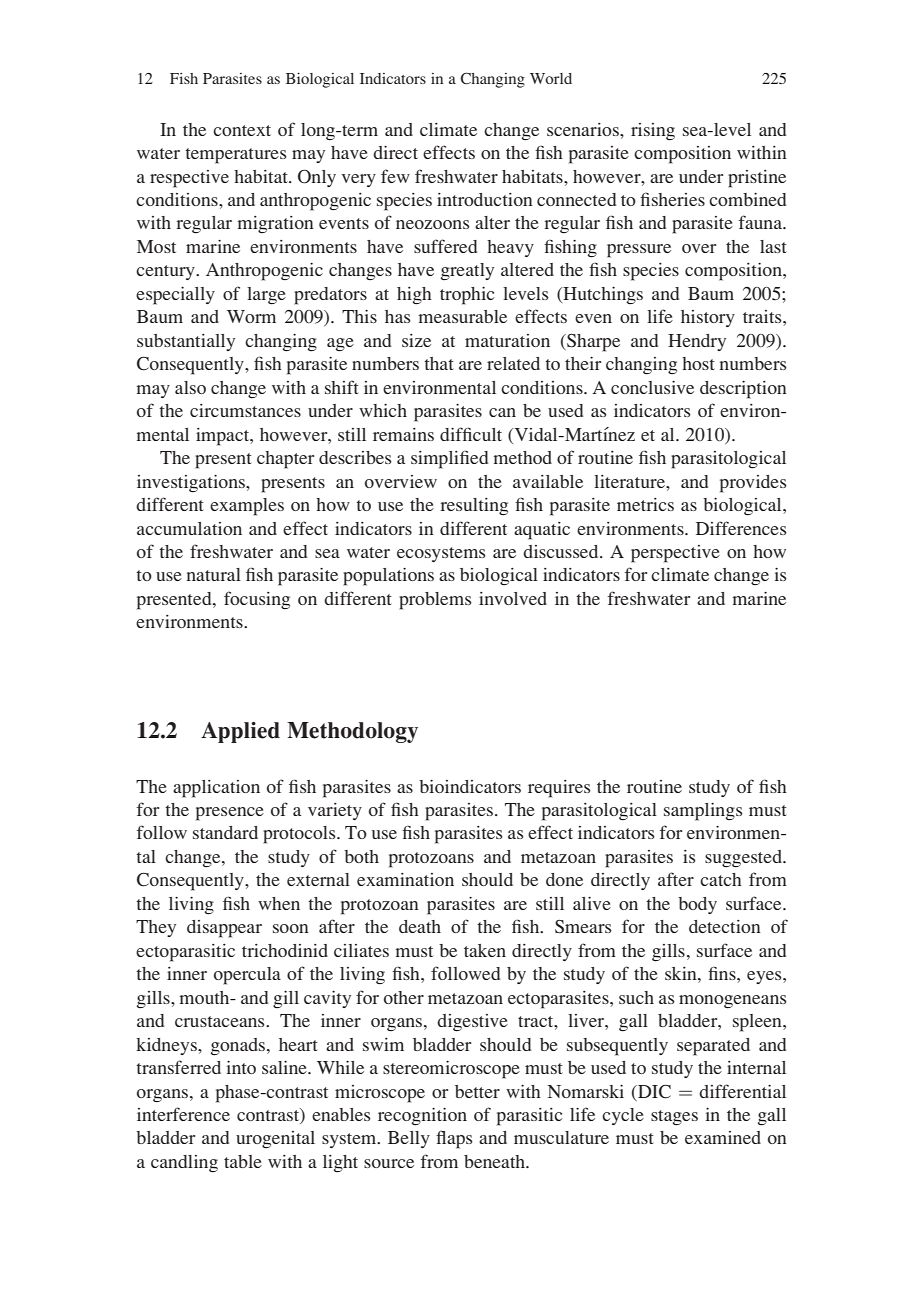 The image size is (924, 1308). Describe the element at coordinates (723, 1137) in the document. I see `examined` at that location.
